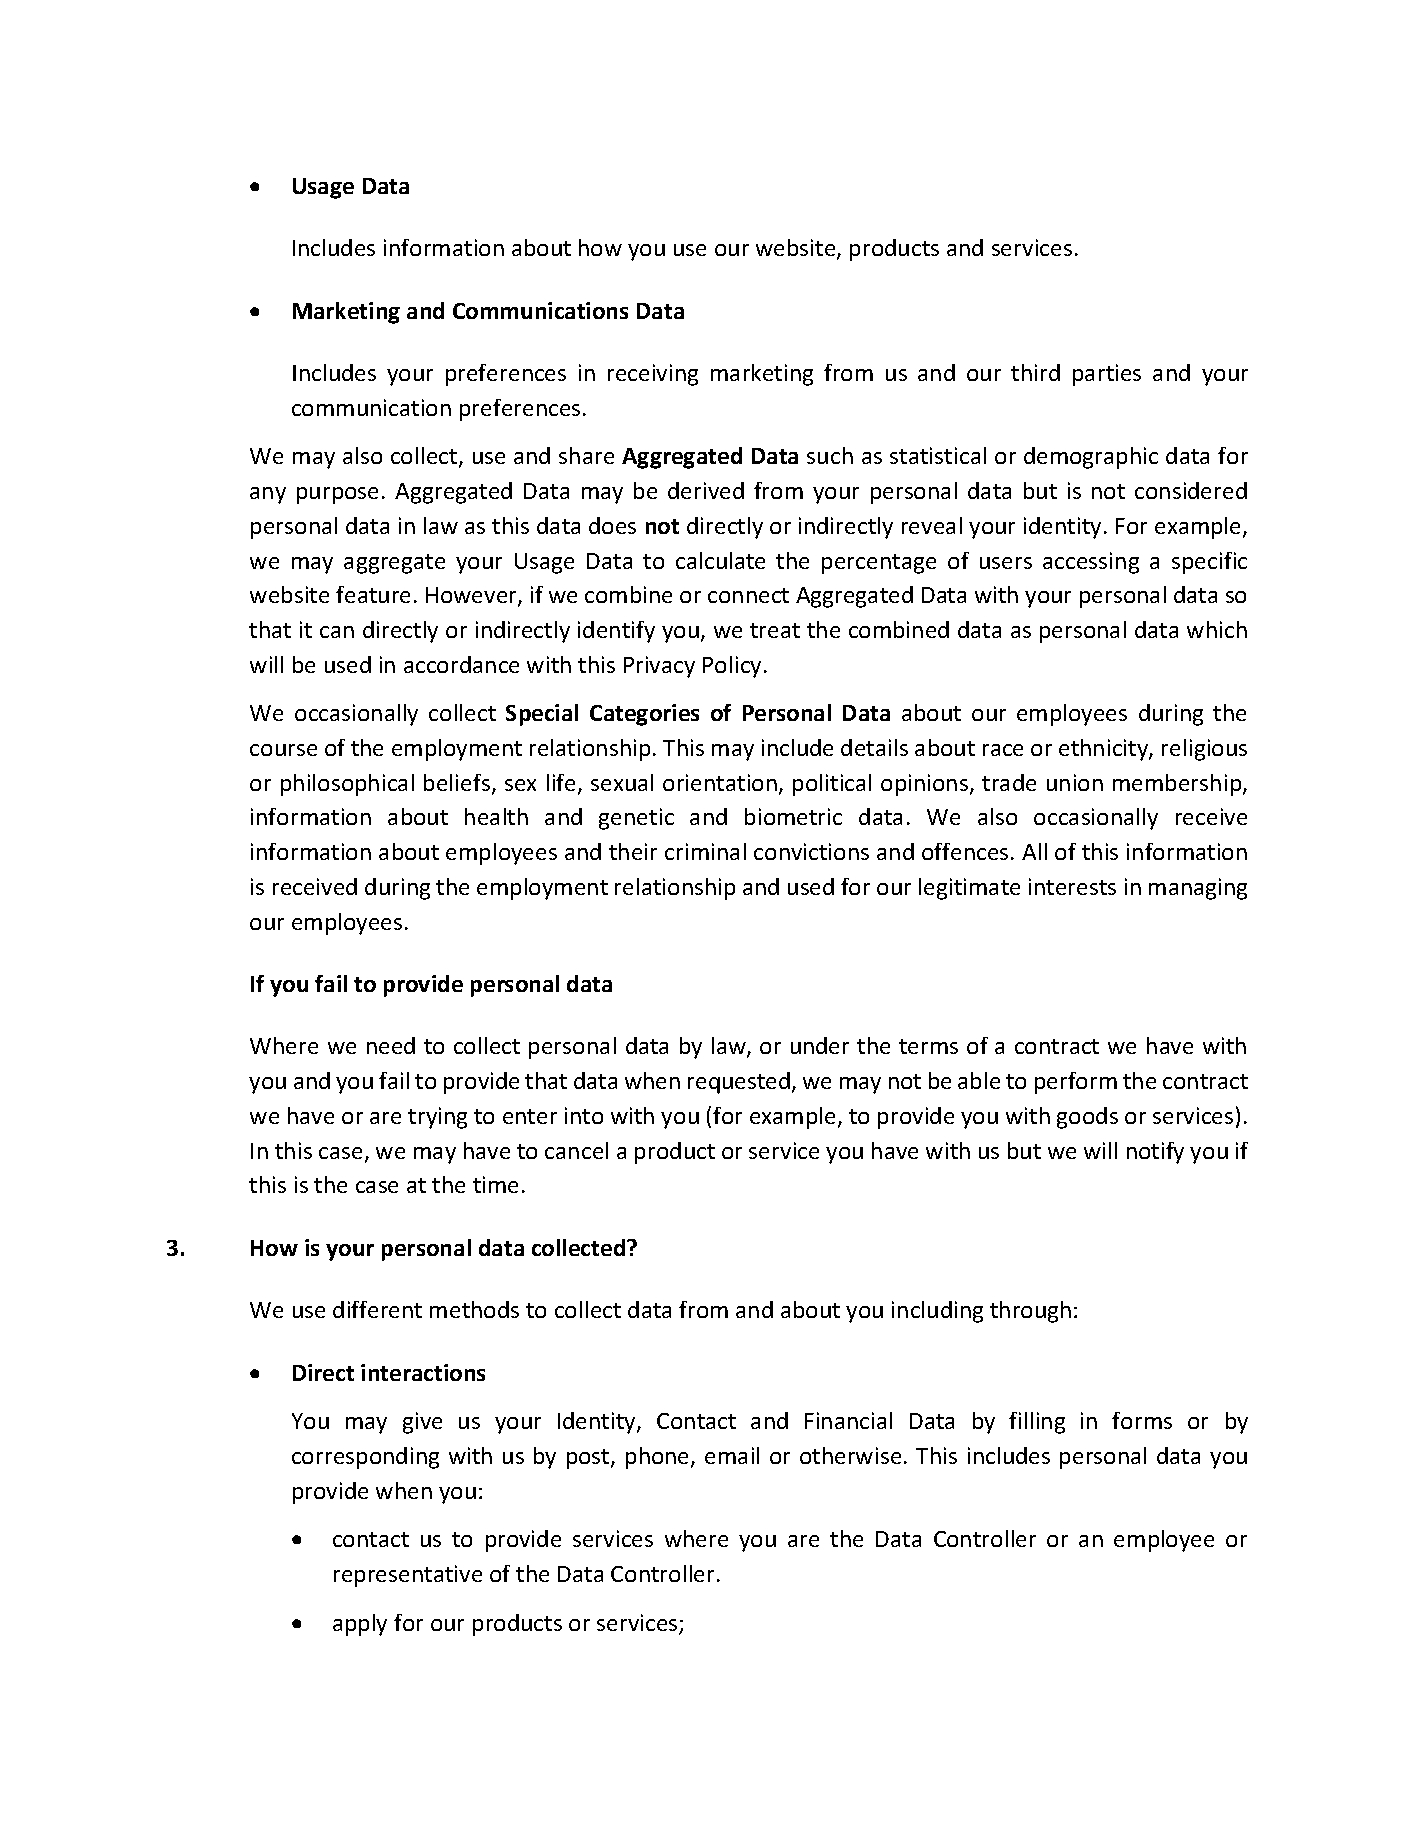  What do you see at coordinates (820, 1045) in the image?
I see `under` at bounding box center [820, 1045].
